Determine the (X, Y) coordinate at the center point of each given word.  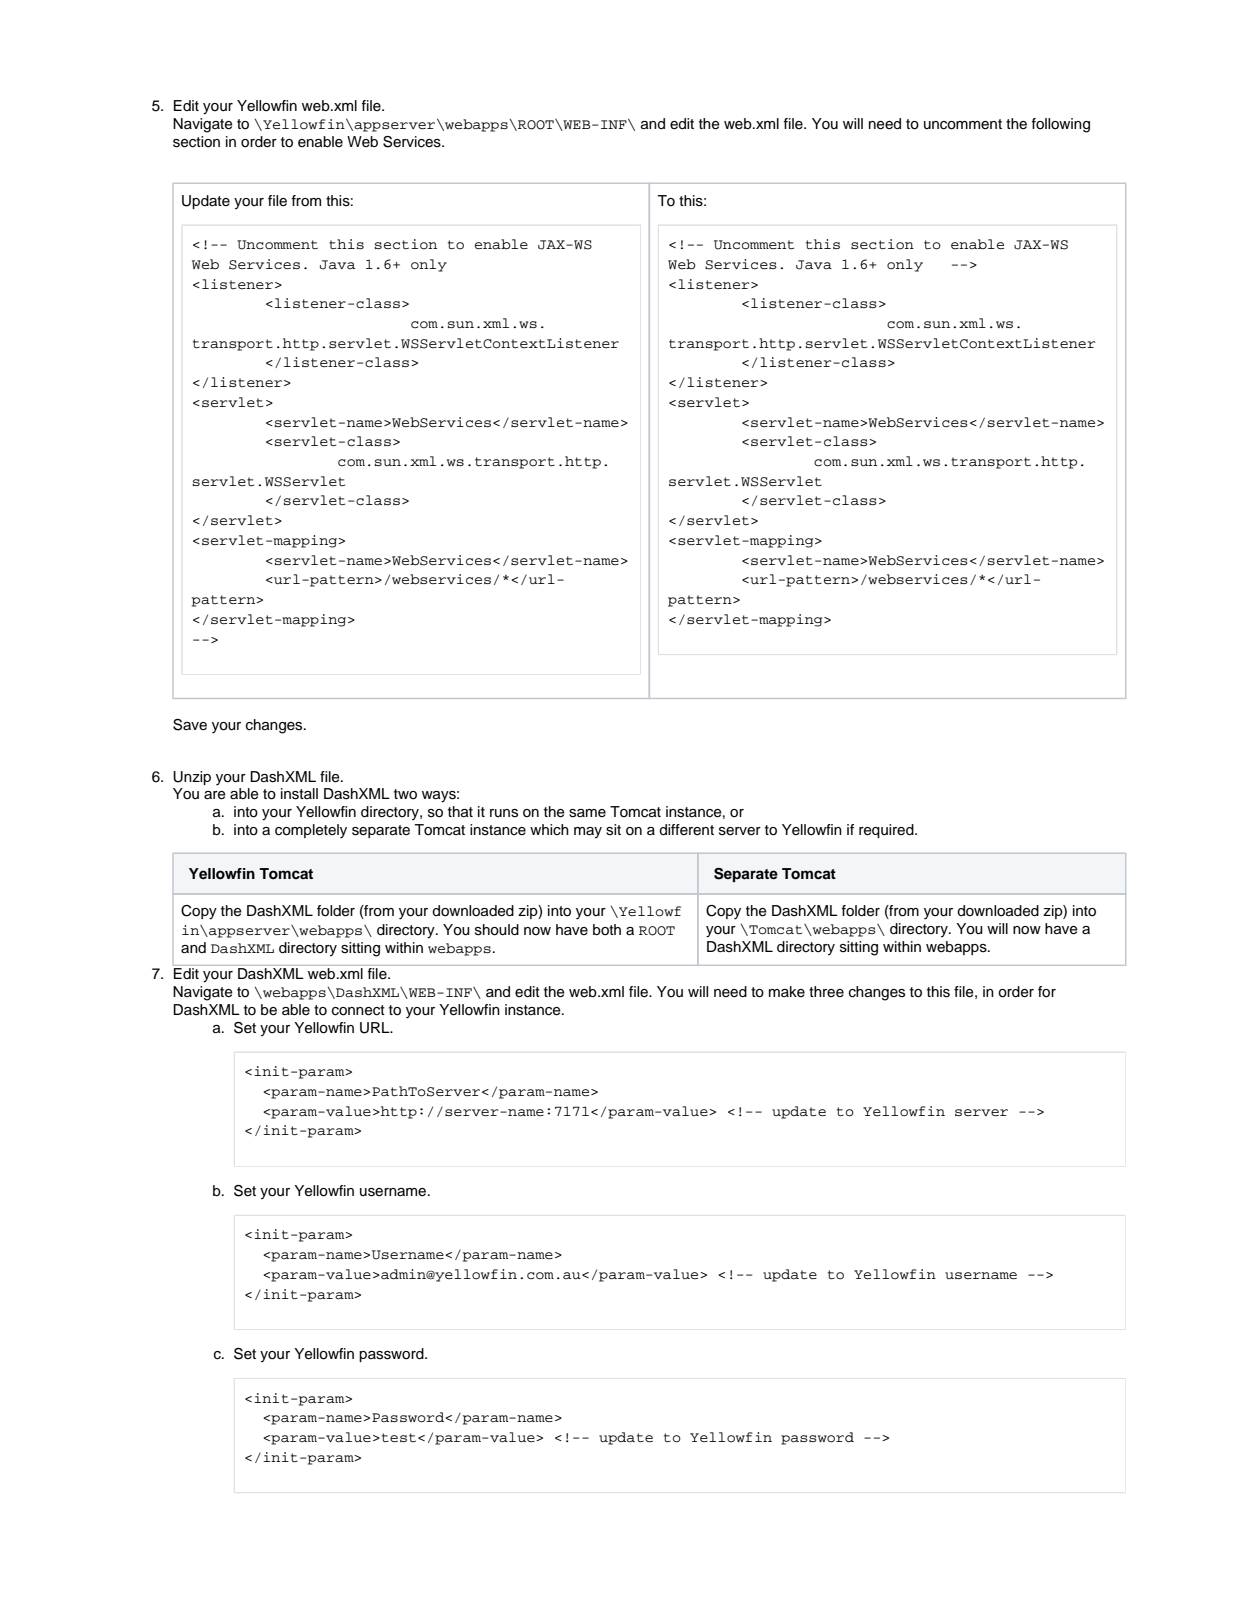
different (686, 830)
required (887, 831)
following (1060, 125)
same (587, 813)
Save (190, 725)
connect (358, 1010)
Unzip (192, 778)
